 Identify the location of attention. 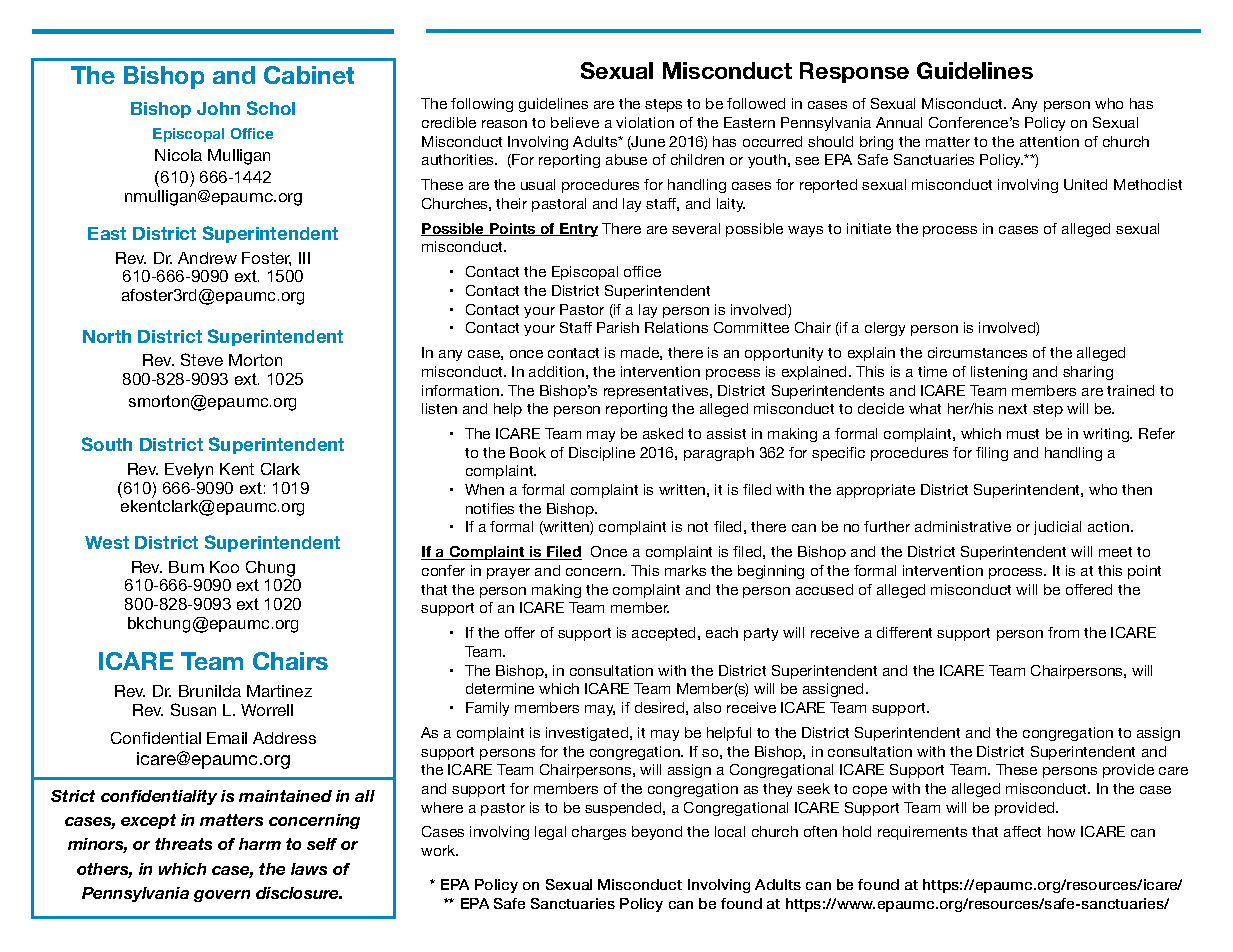
(1049, 141).
